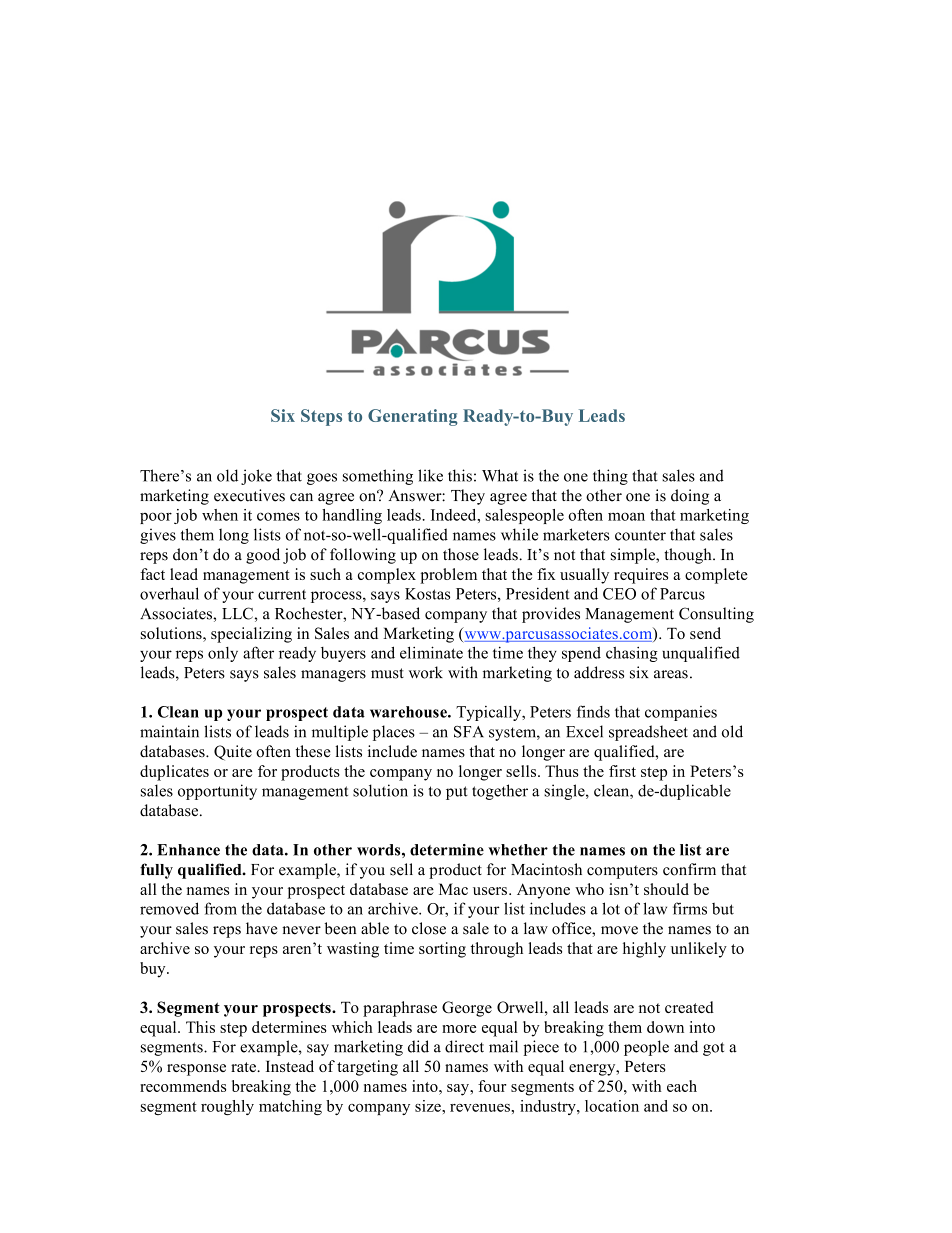 Image resolution: width=952 pixels, height=1233 pixels. What do you see at coordinates (227, 1107) in the screenshot?
I see `roughly` at bounding box center [227, 1107].
